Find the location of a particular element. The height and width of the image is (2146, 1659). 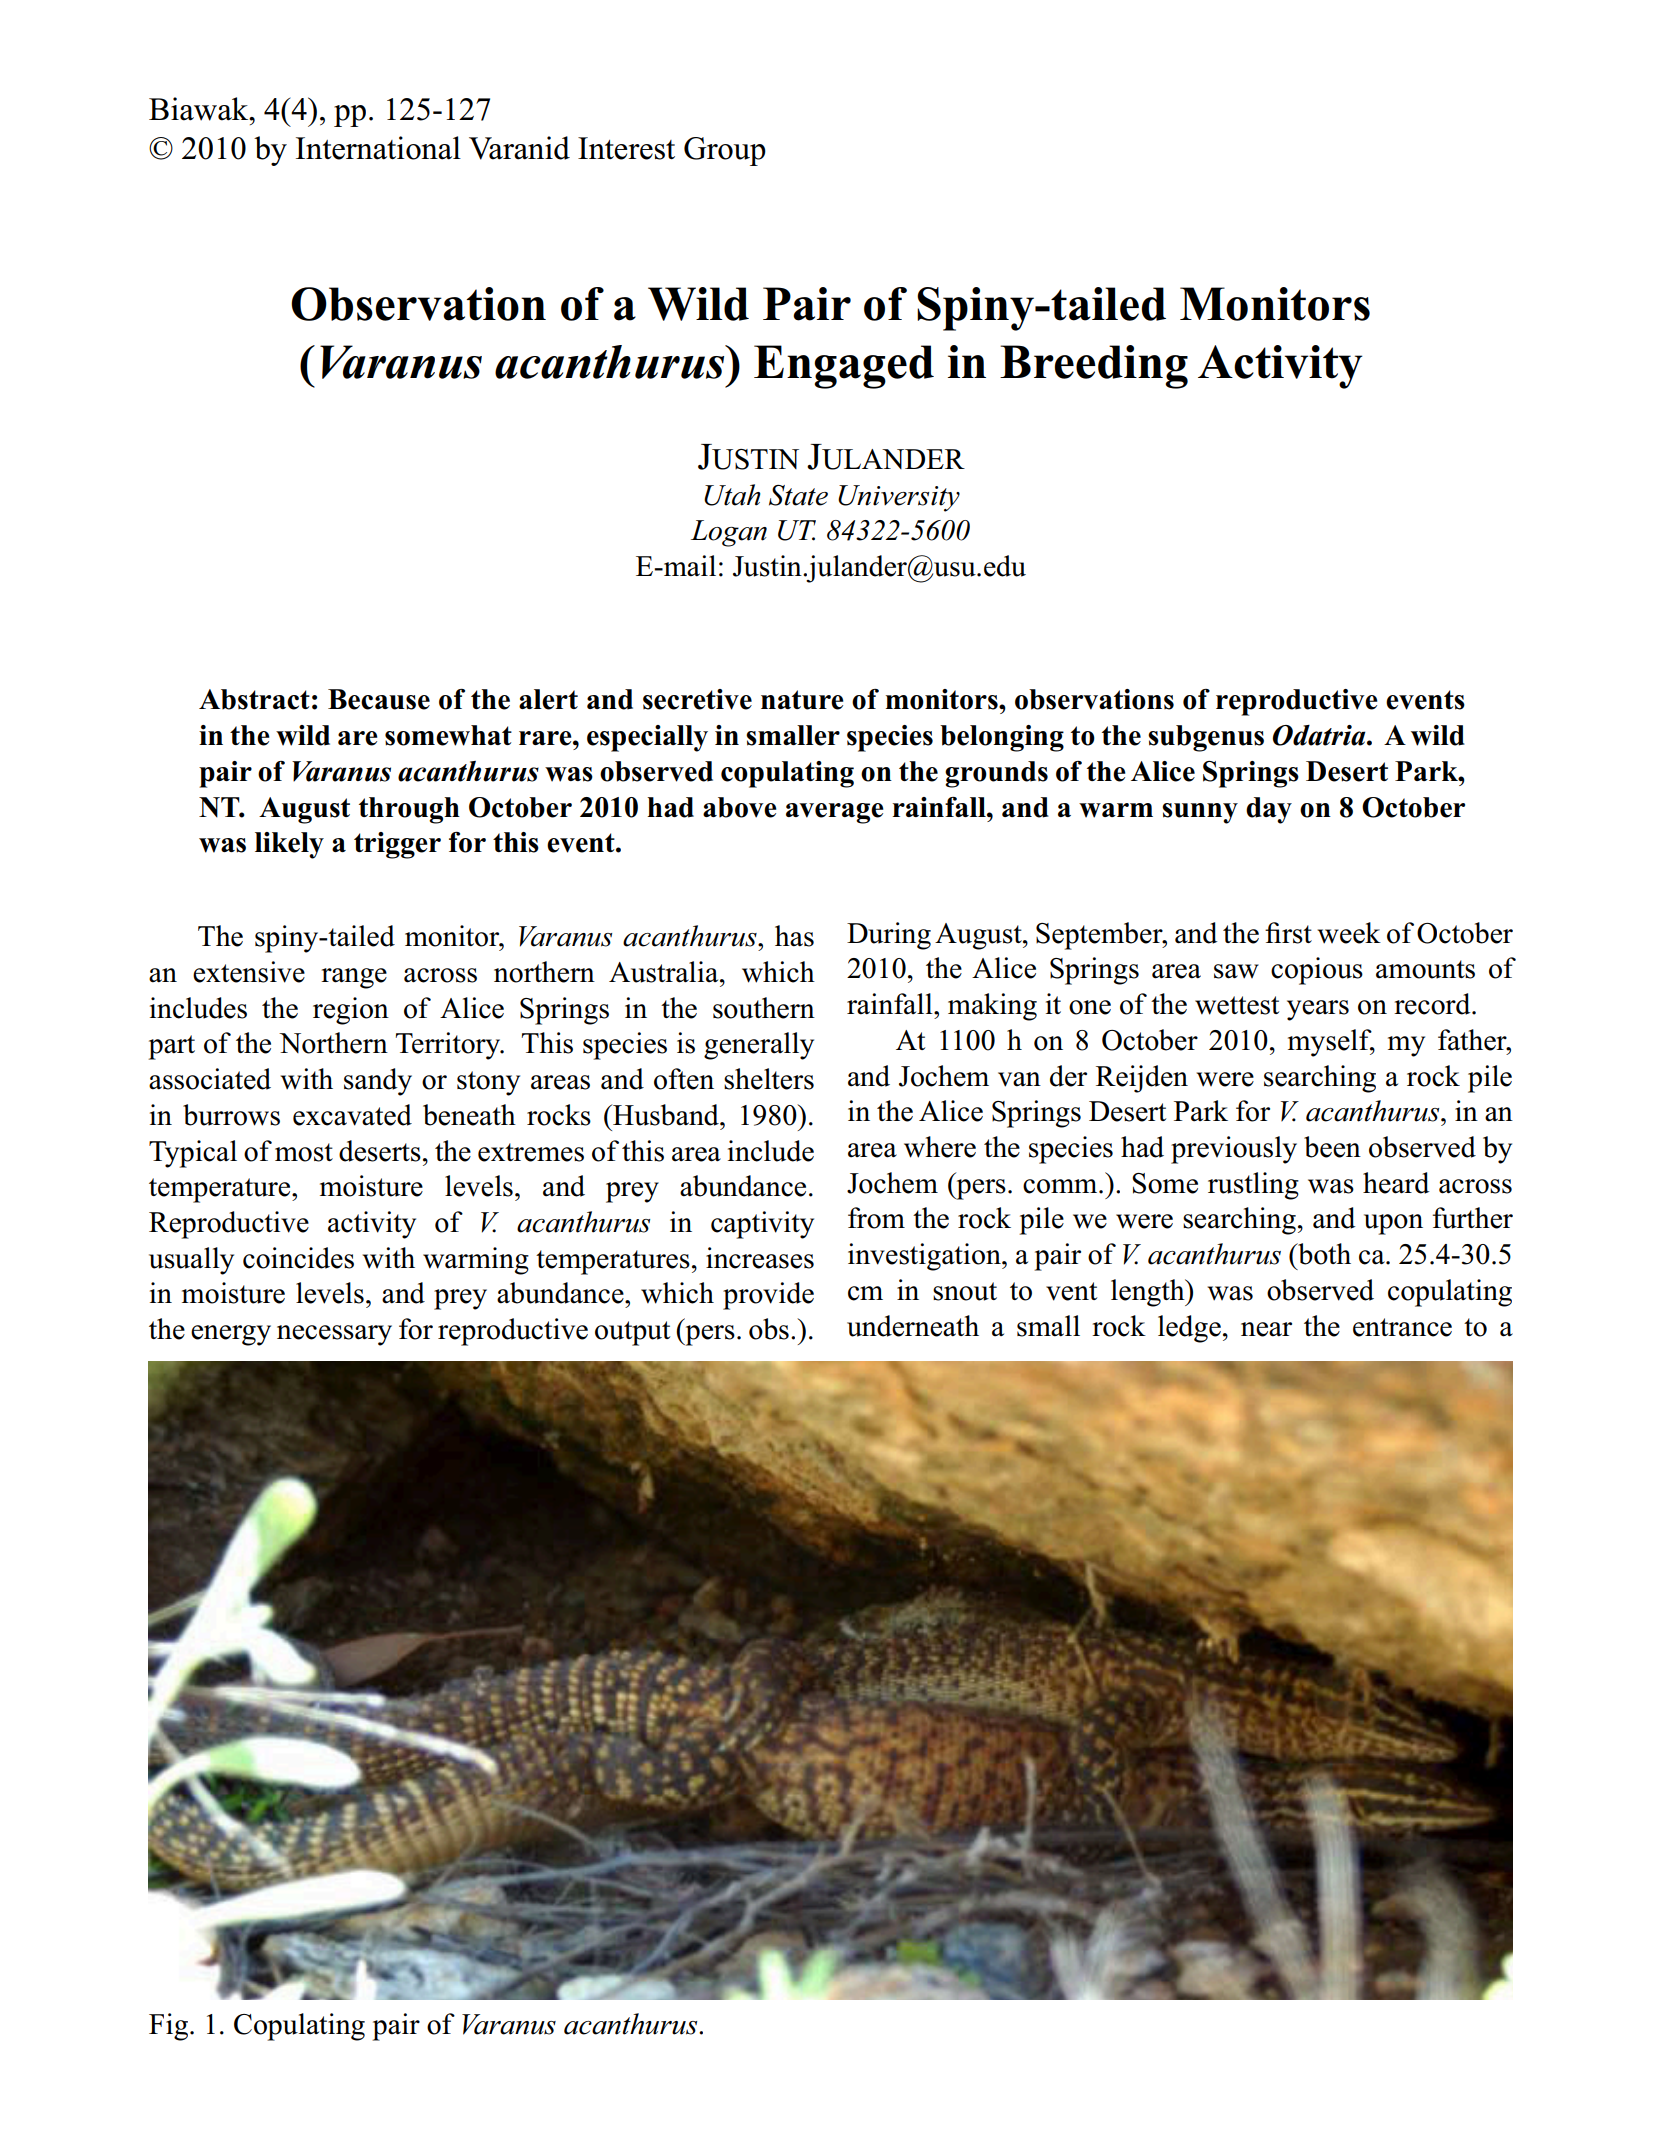

necessary is located at coordinates (334, 1335).
